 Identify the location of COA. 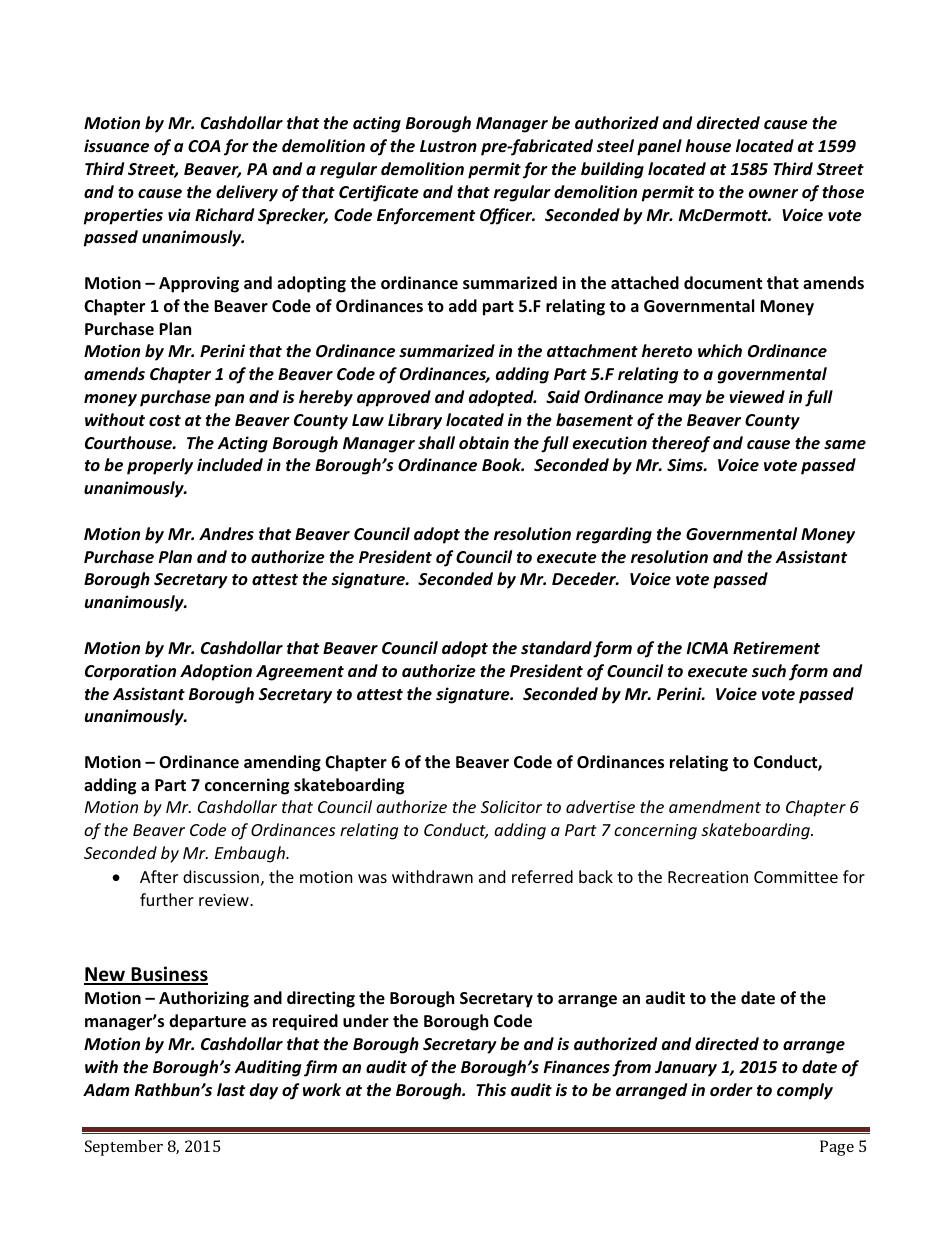
(204, 146).
